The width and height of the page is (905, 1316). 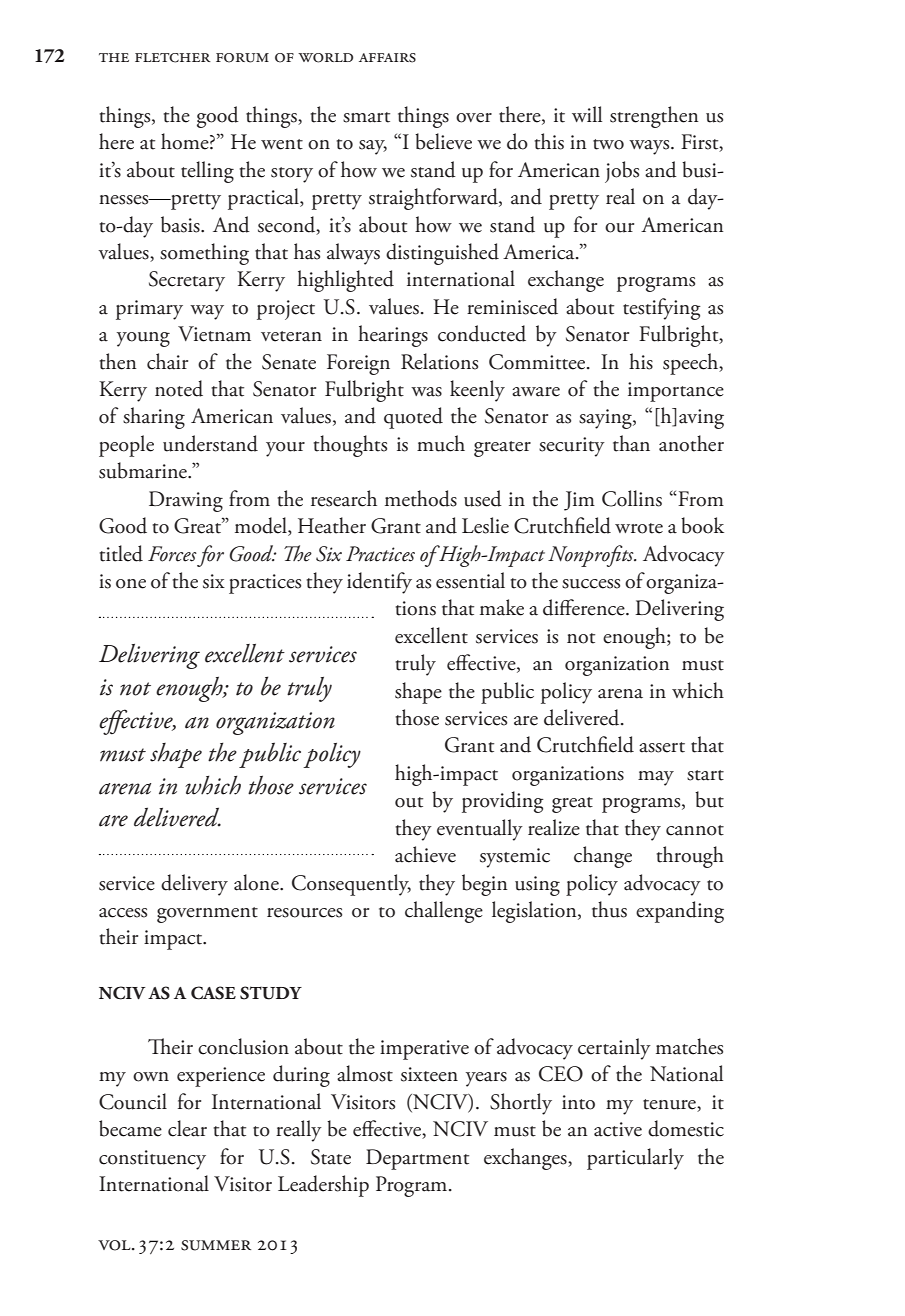 What do you see at coordinates (173, 58) in the page?
I see `fletcher` at bounding box center [173, 58].
